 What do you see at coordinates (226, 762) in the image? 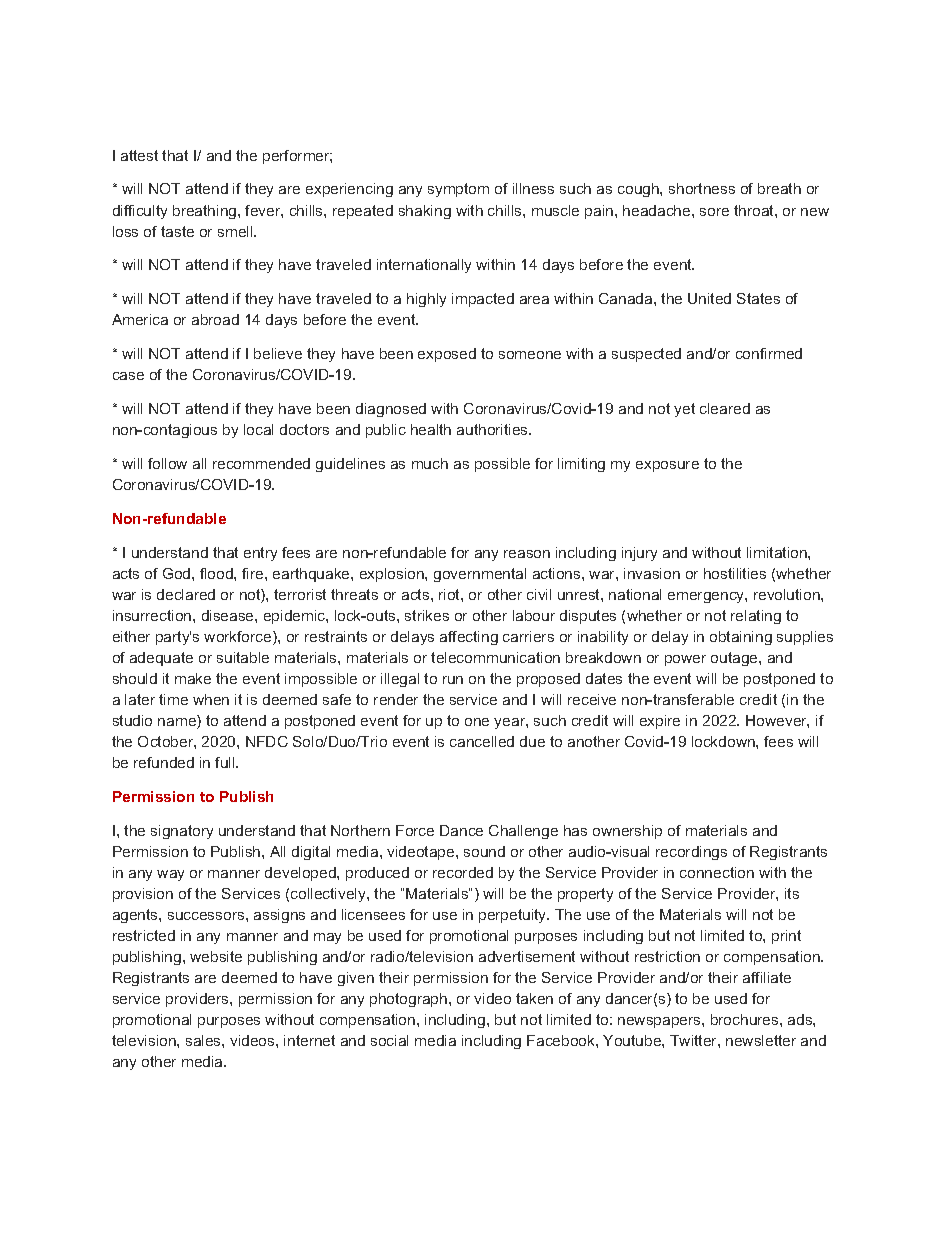
I see `full` at bounding box center [226, 762].
